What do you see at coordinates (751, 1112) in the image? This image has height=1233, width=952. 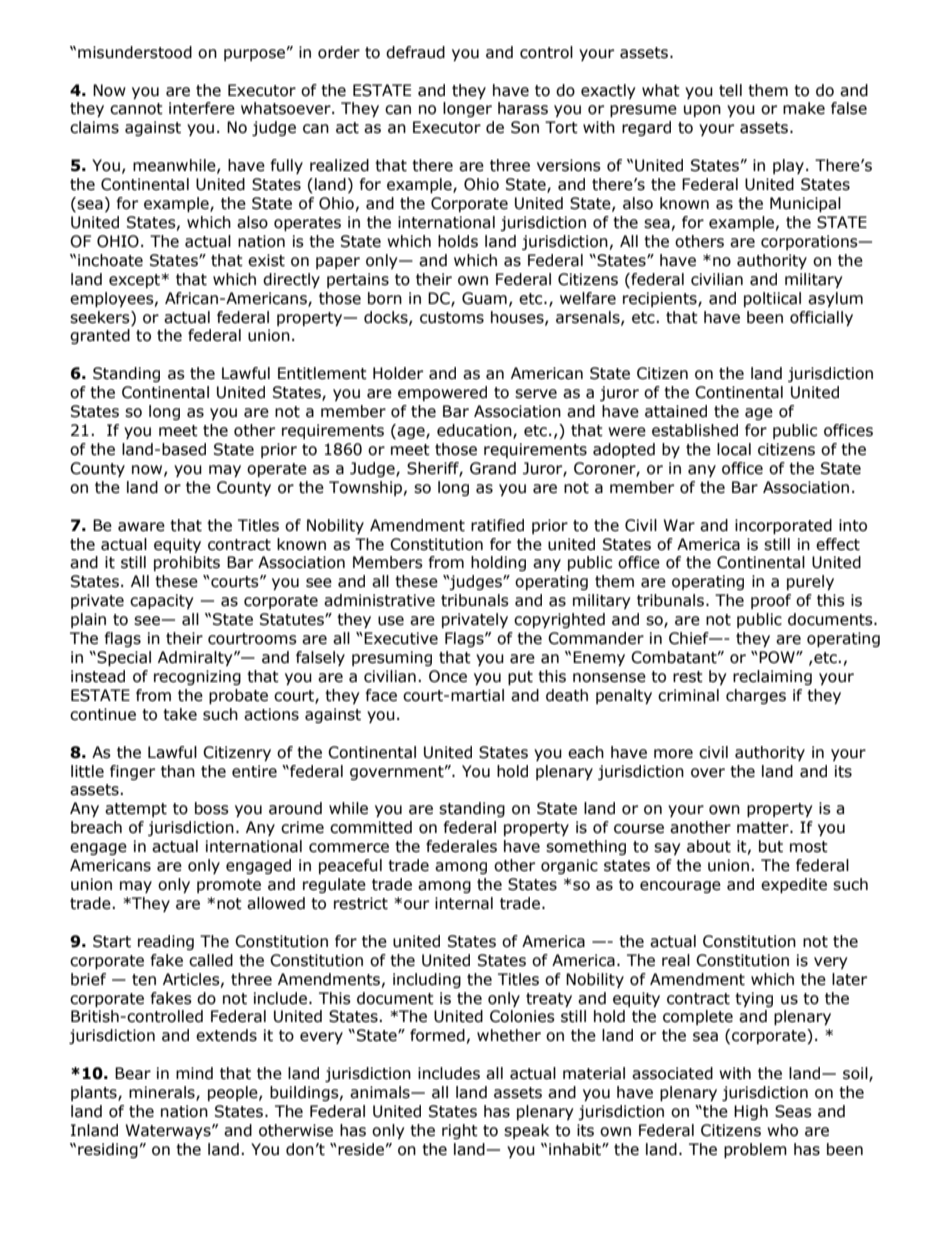 I see `High` at bounding box center [751, 1112].
